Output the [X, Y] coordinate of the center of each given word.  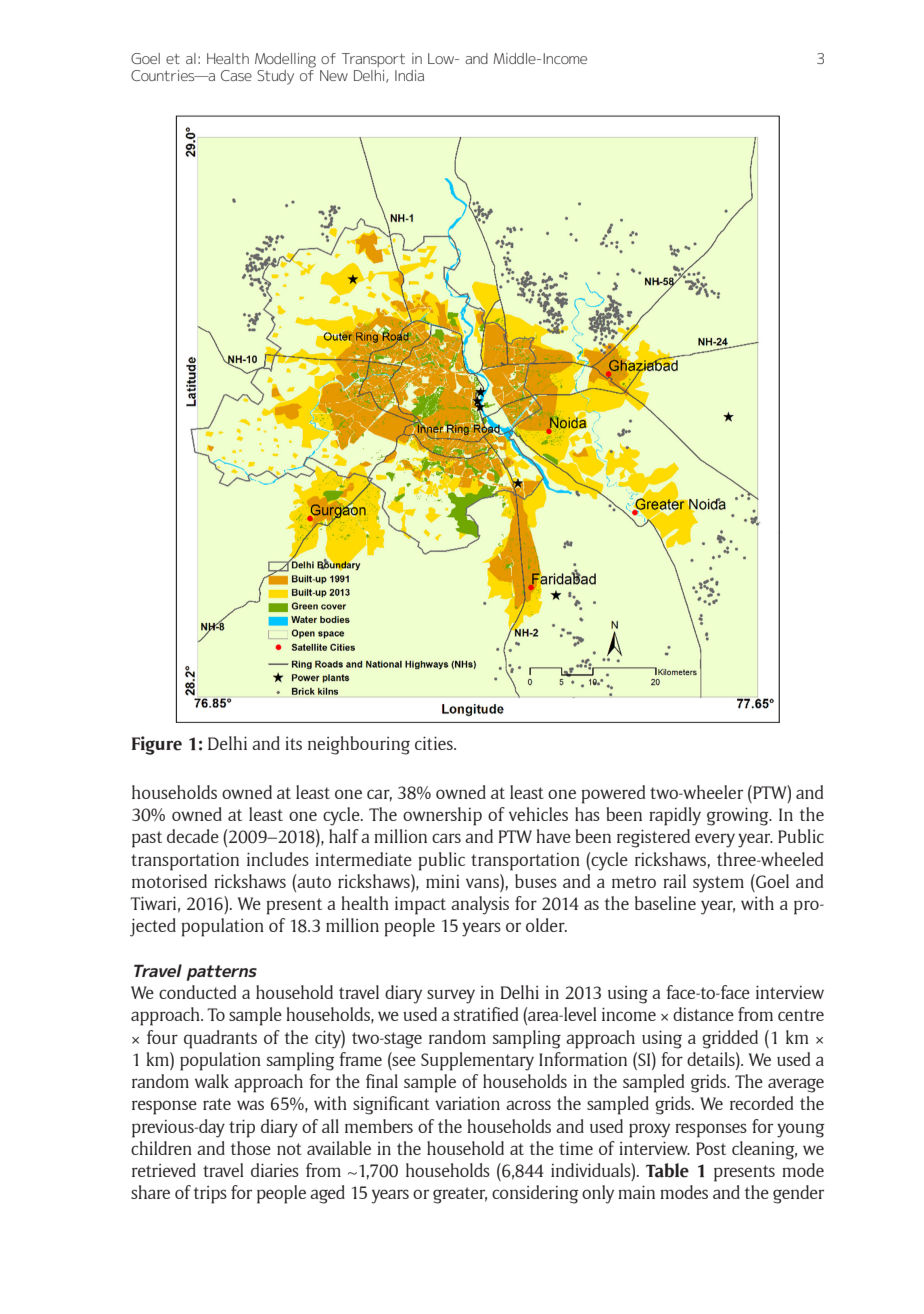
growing [739, 816]
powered [613, 794]
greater [460, 1195]
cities [435, 743]
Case [236, 75]
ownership [442, 816]
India [409, 75]
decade [193, 836]
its [293, 743]
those [250, 1148]
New [334, 75]
